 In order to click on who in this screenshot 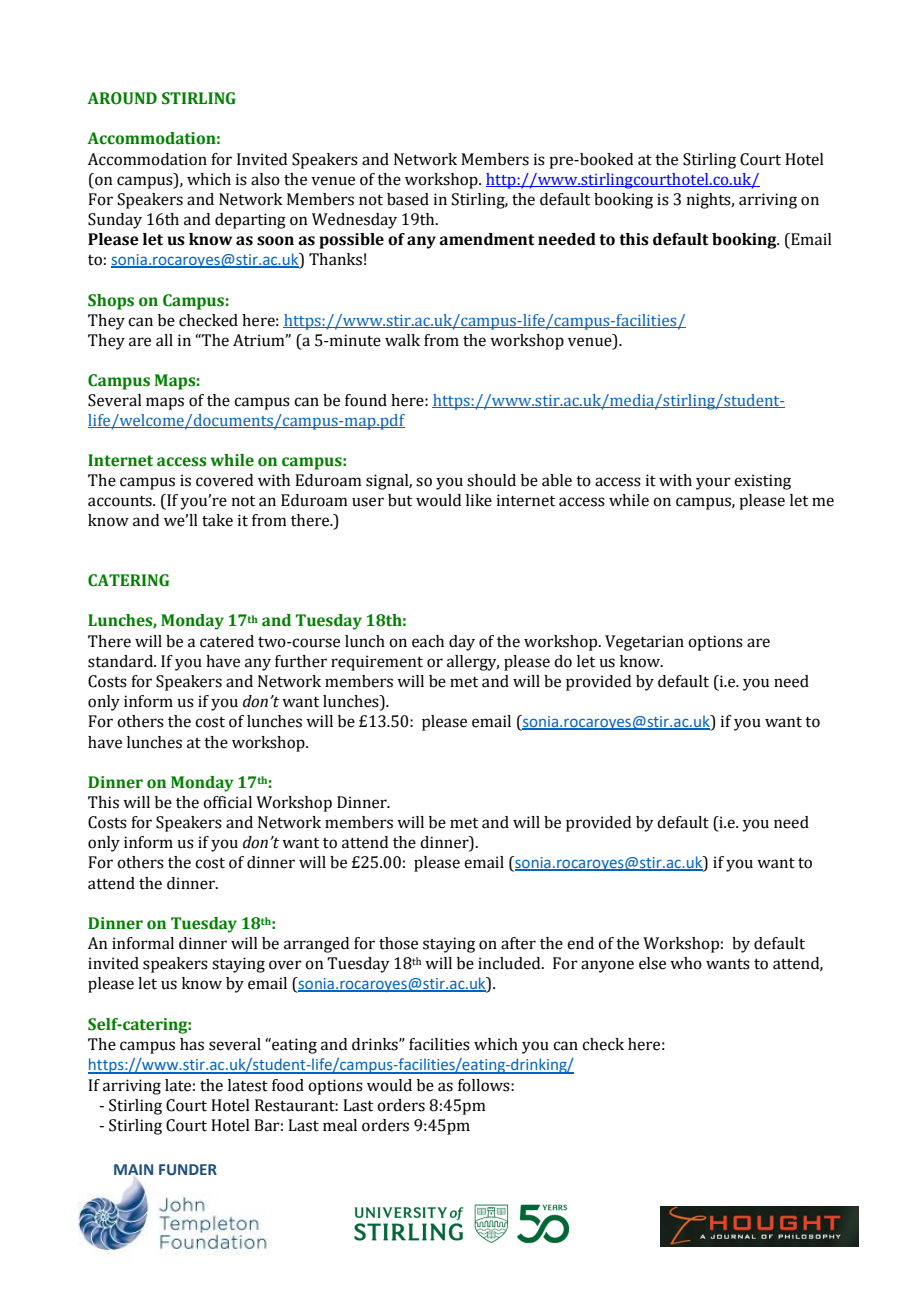, I will do `click(686, 963)`.
